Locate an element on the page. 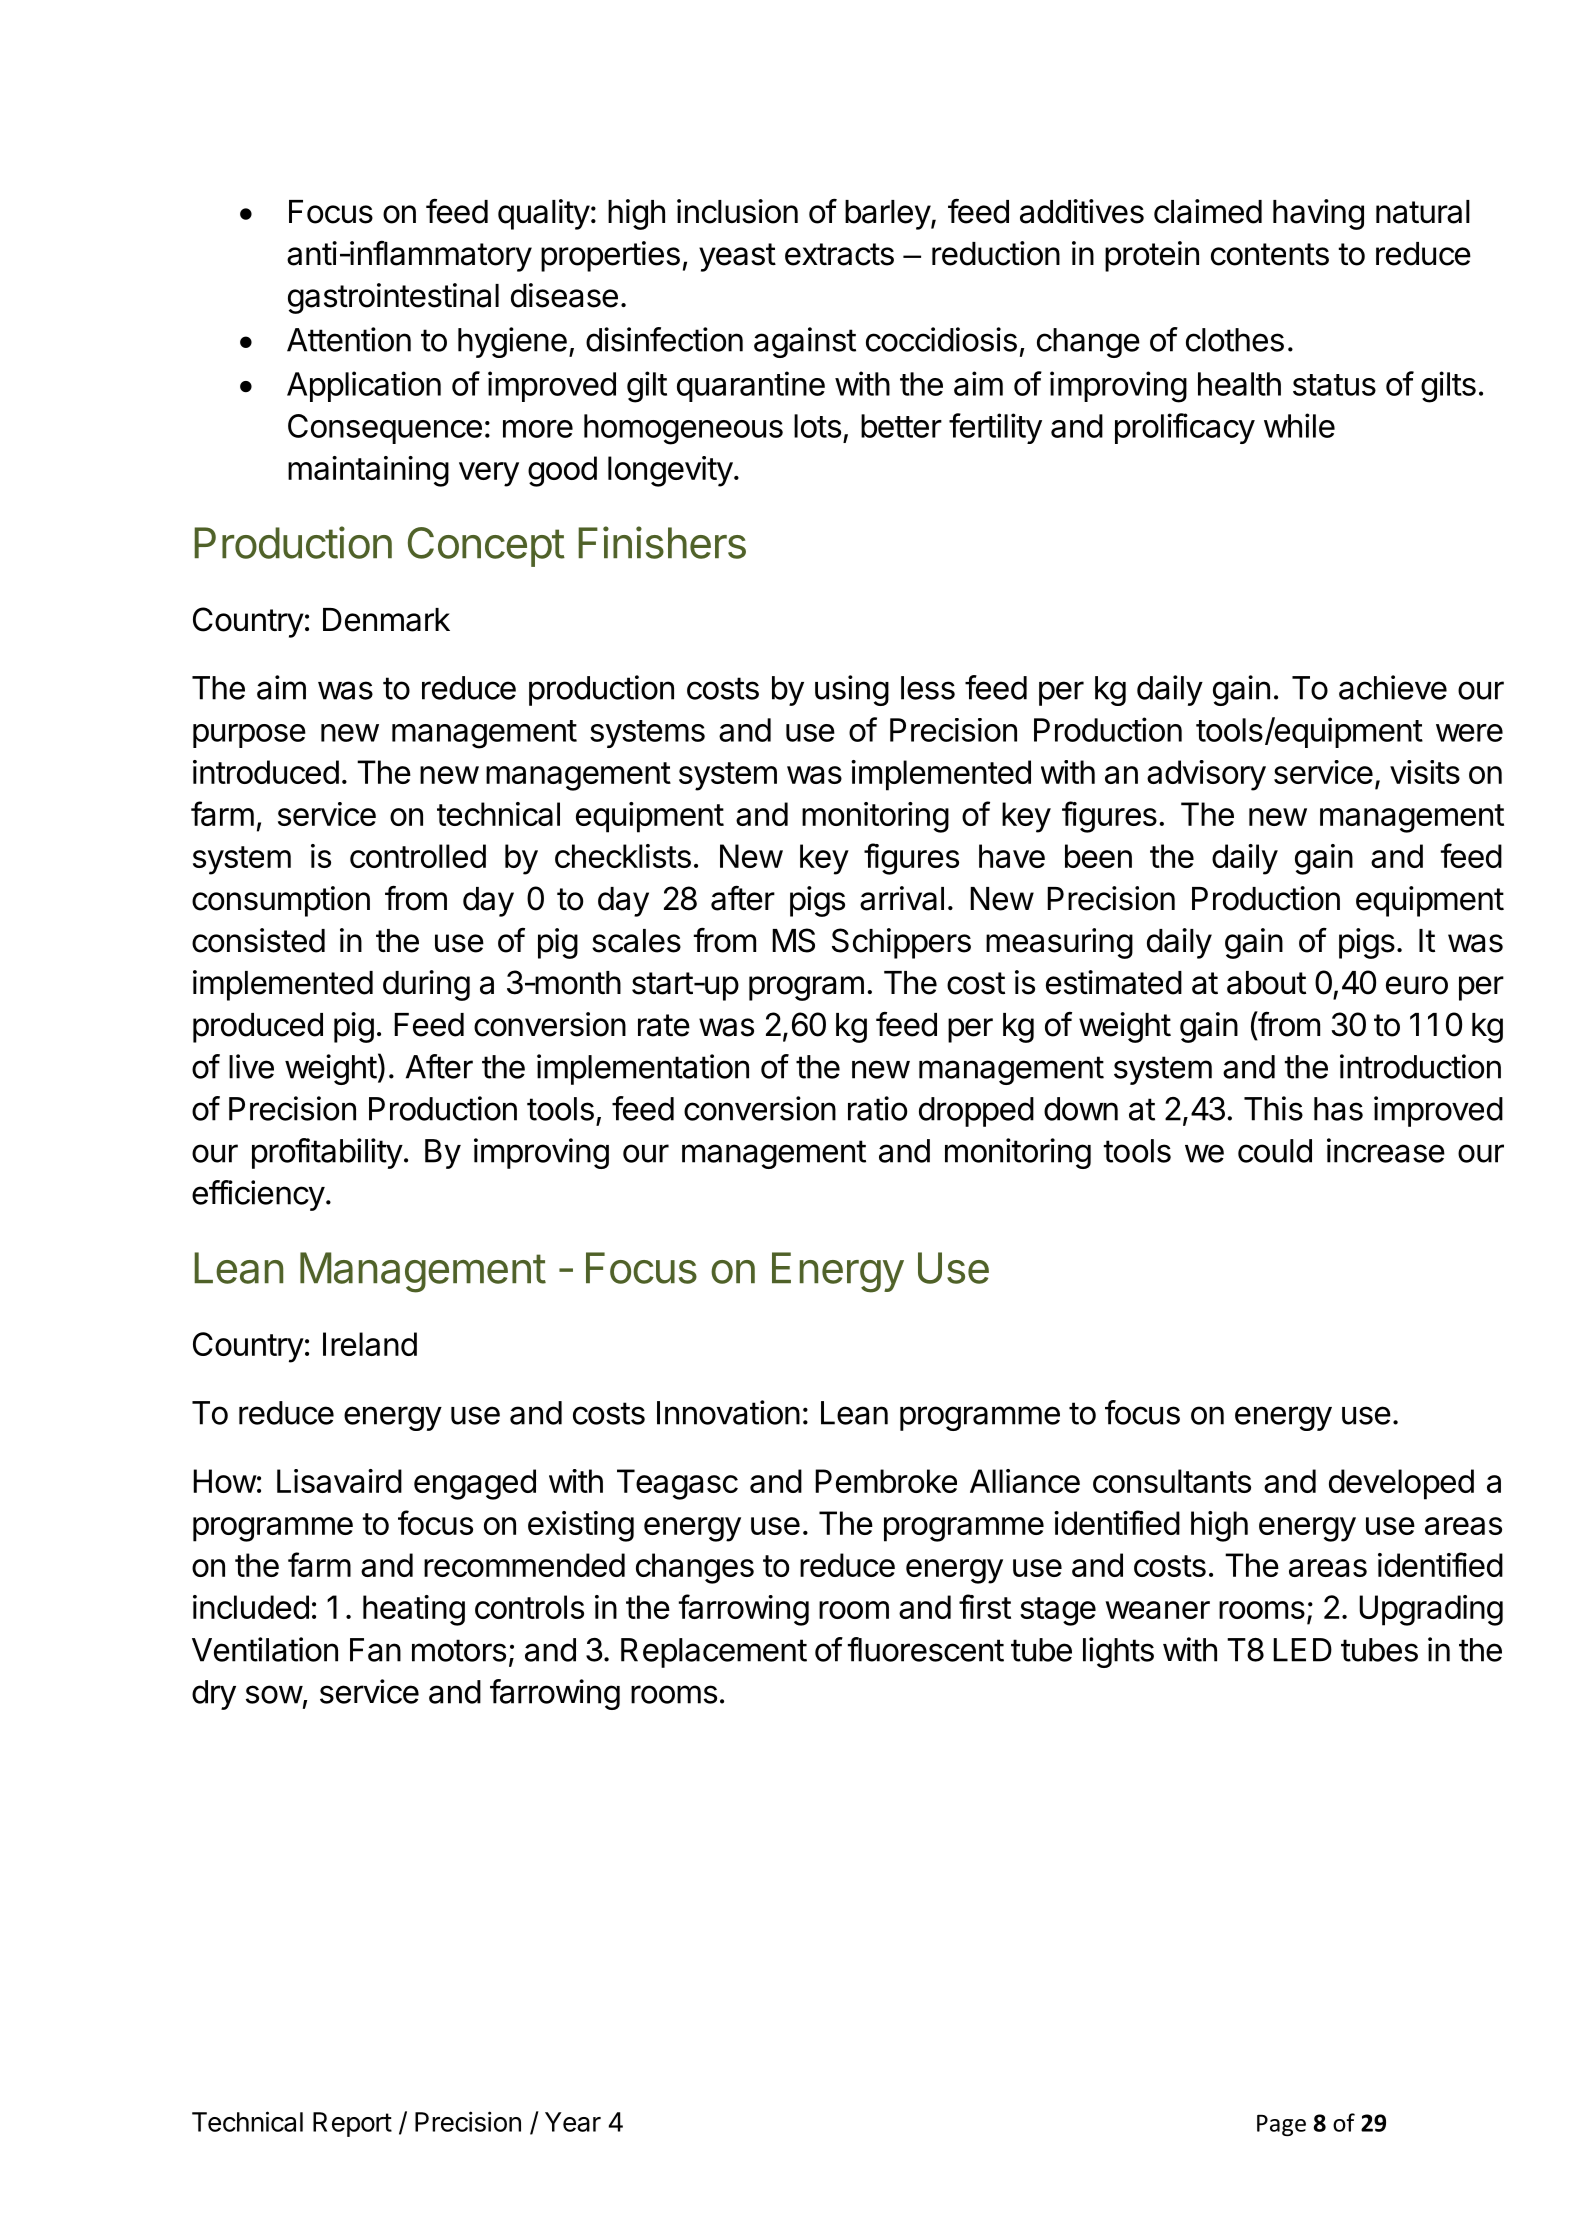 This document has width=1578, height=2232. using is located at coordinates (852, 690).
